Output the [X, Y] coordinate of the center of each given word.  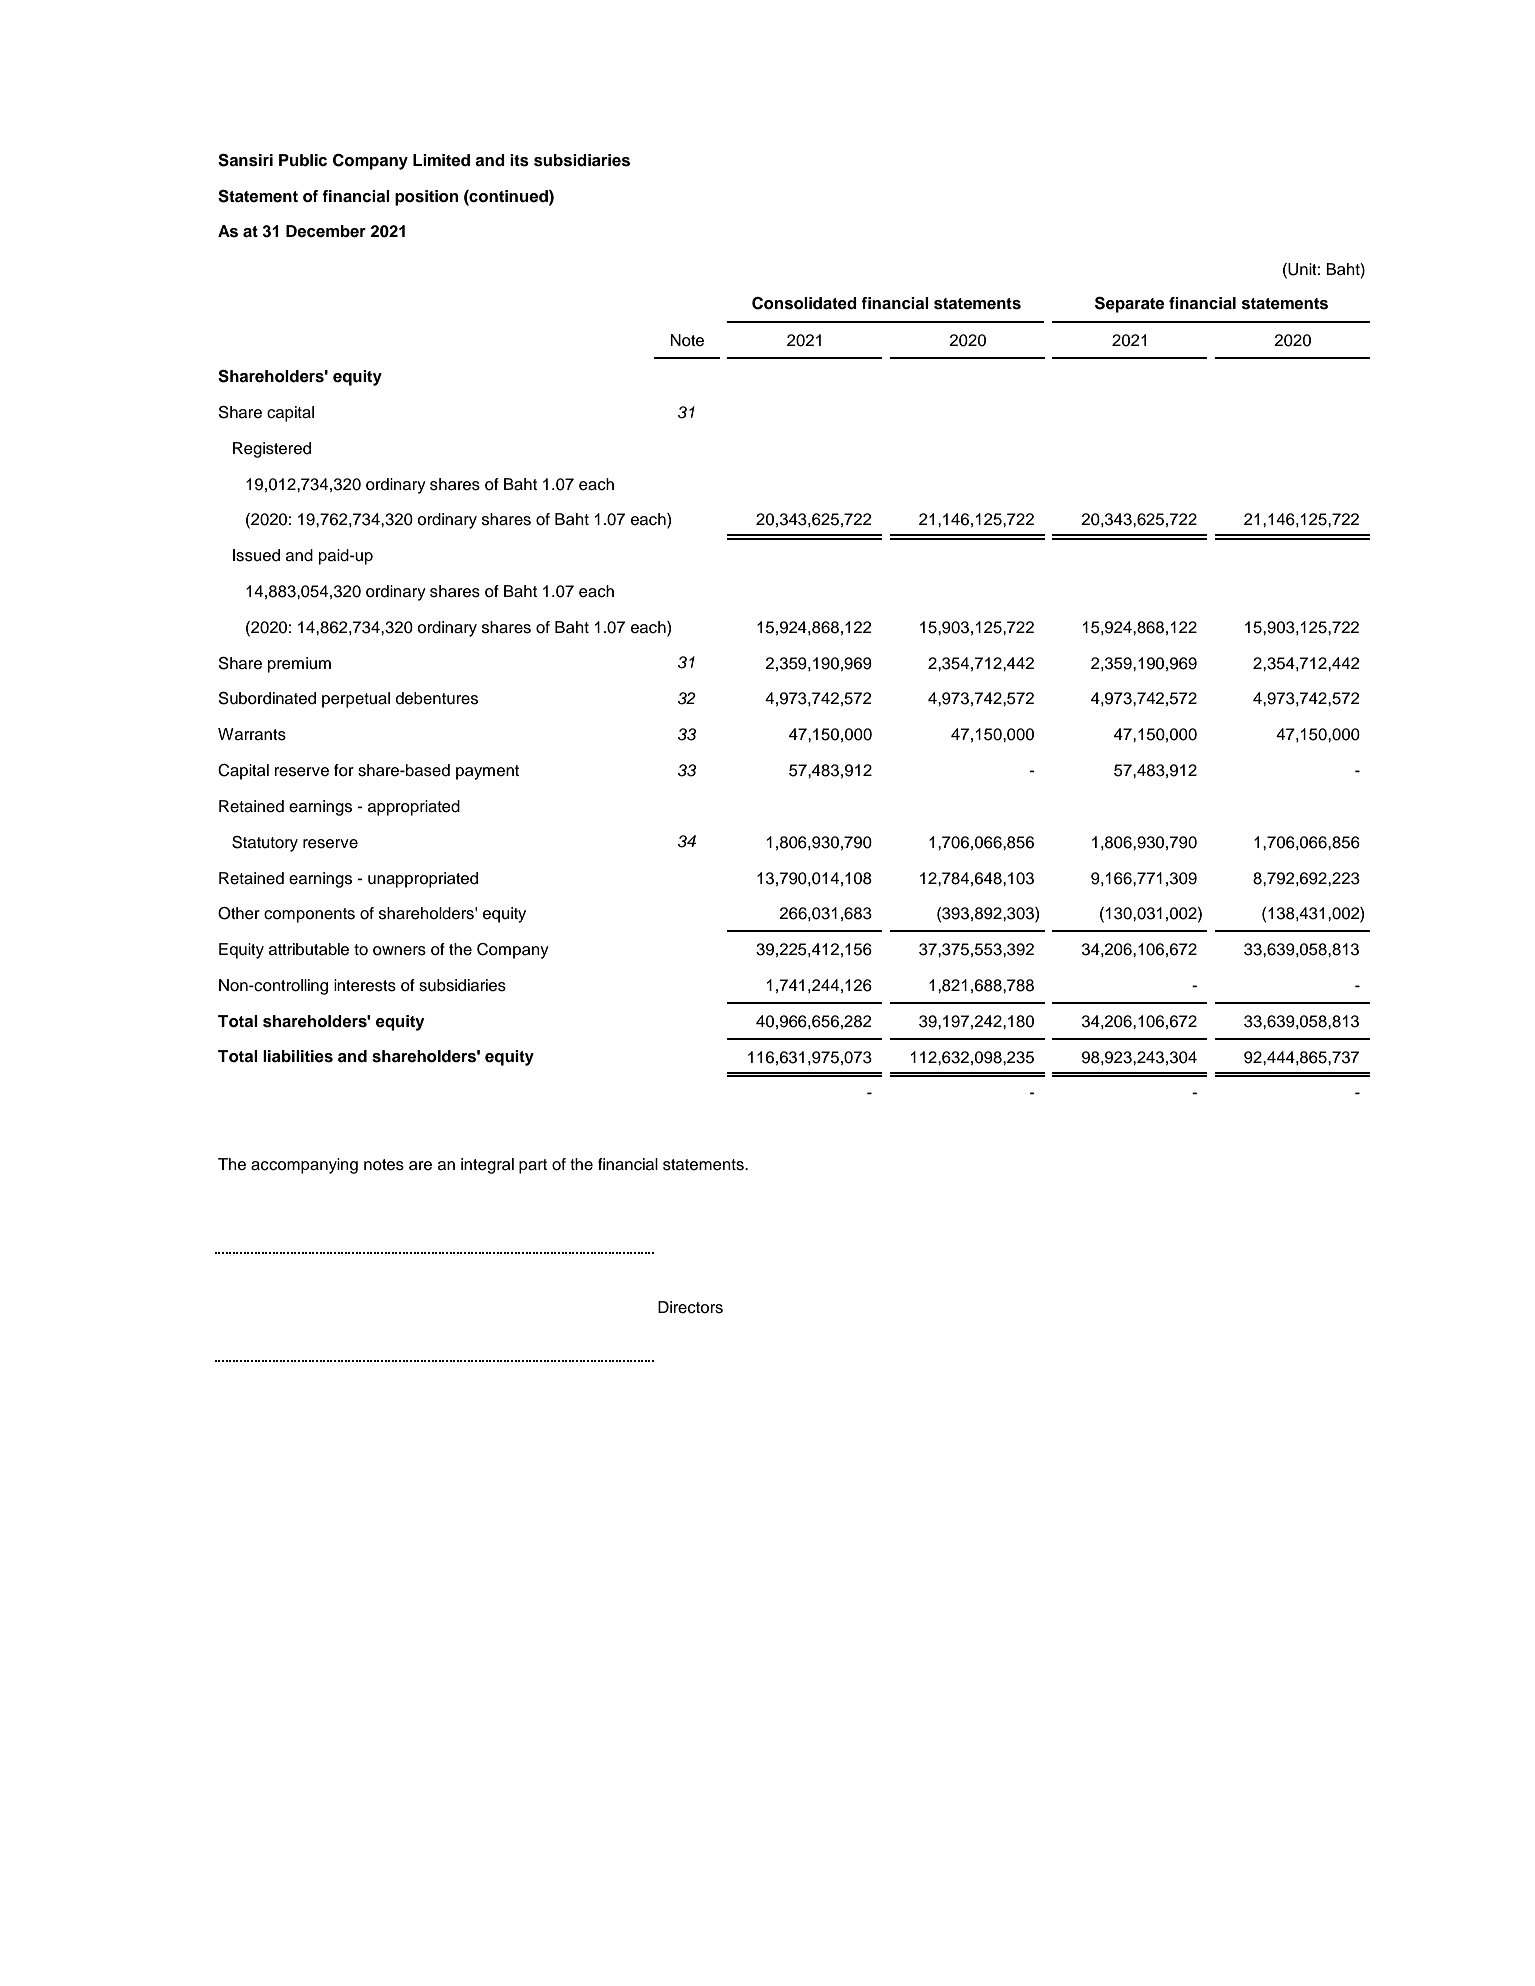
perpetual [356, 700]
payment [487, 772]
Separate [1129, 304]
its [519, 160]
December [326, 231]
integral [487, 1166]
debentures [437, 698]
